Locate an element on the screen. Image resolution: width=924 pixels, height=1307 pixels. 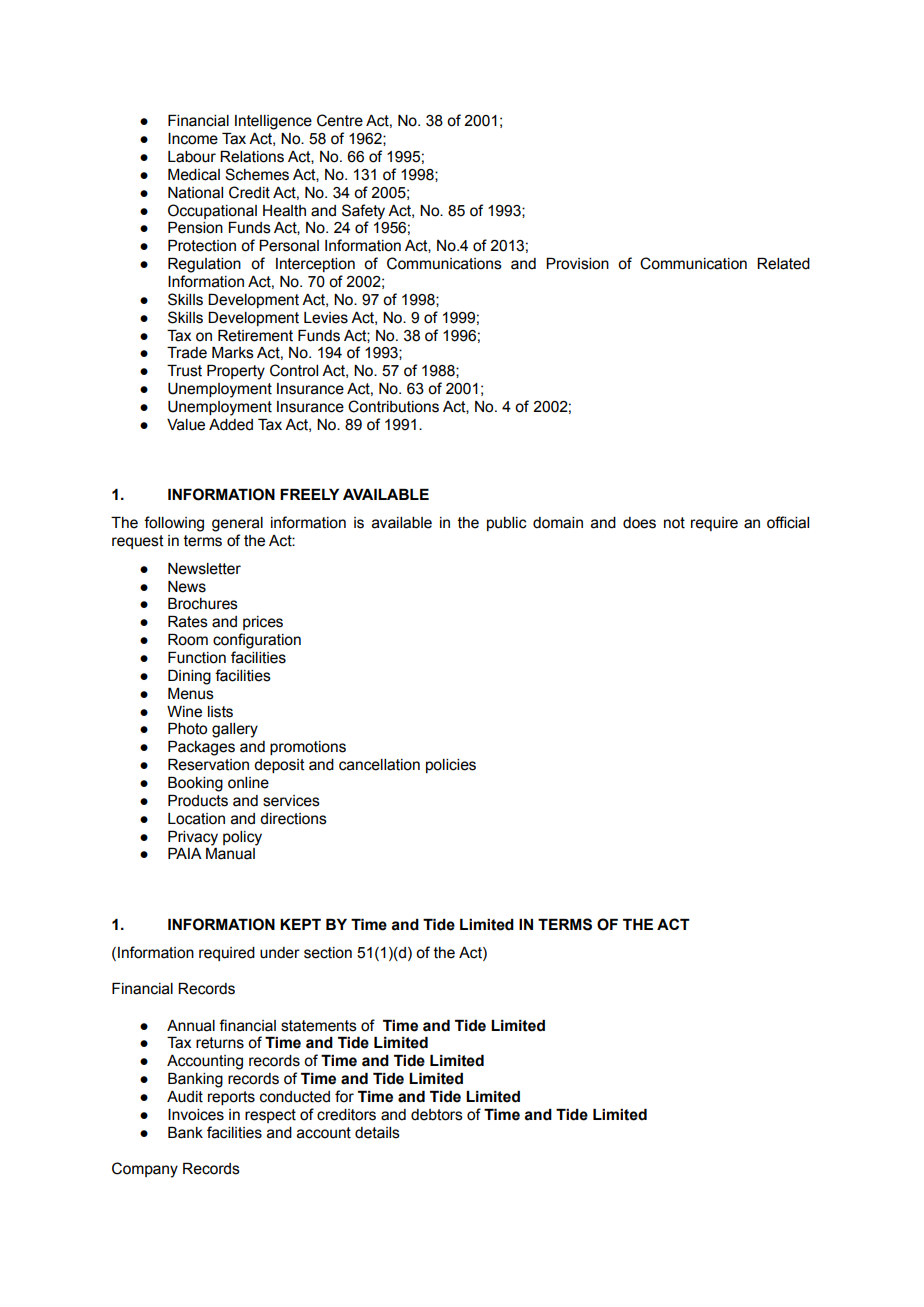
Labour is located at coordinates (192, 157).
